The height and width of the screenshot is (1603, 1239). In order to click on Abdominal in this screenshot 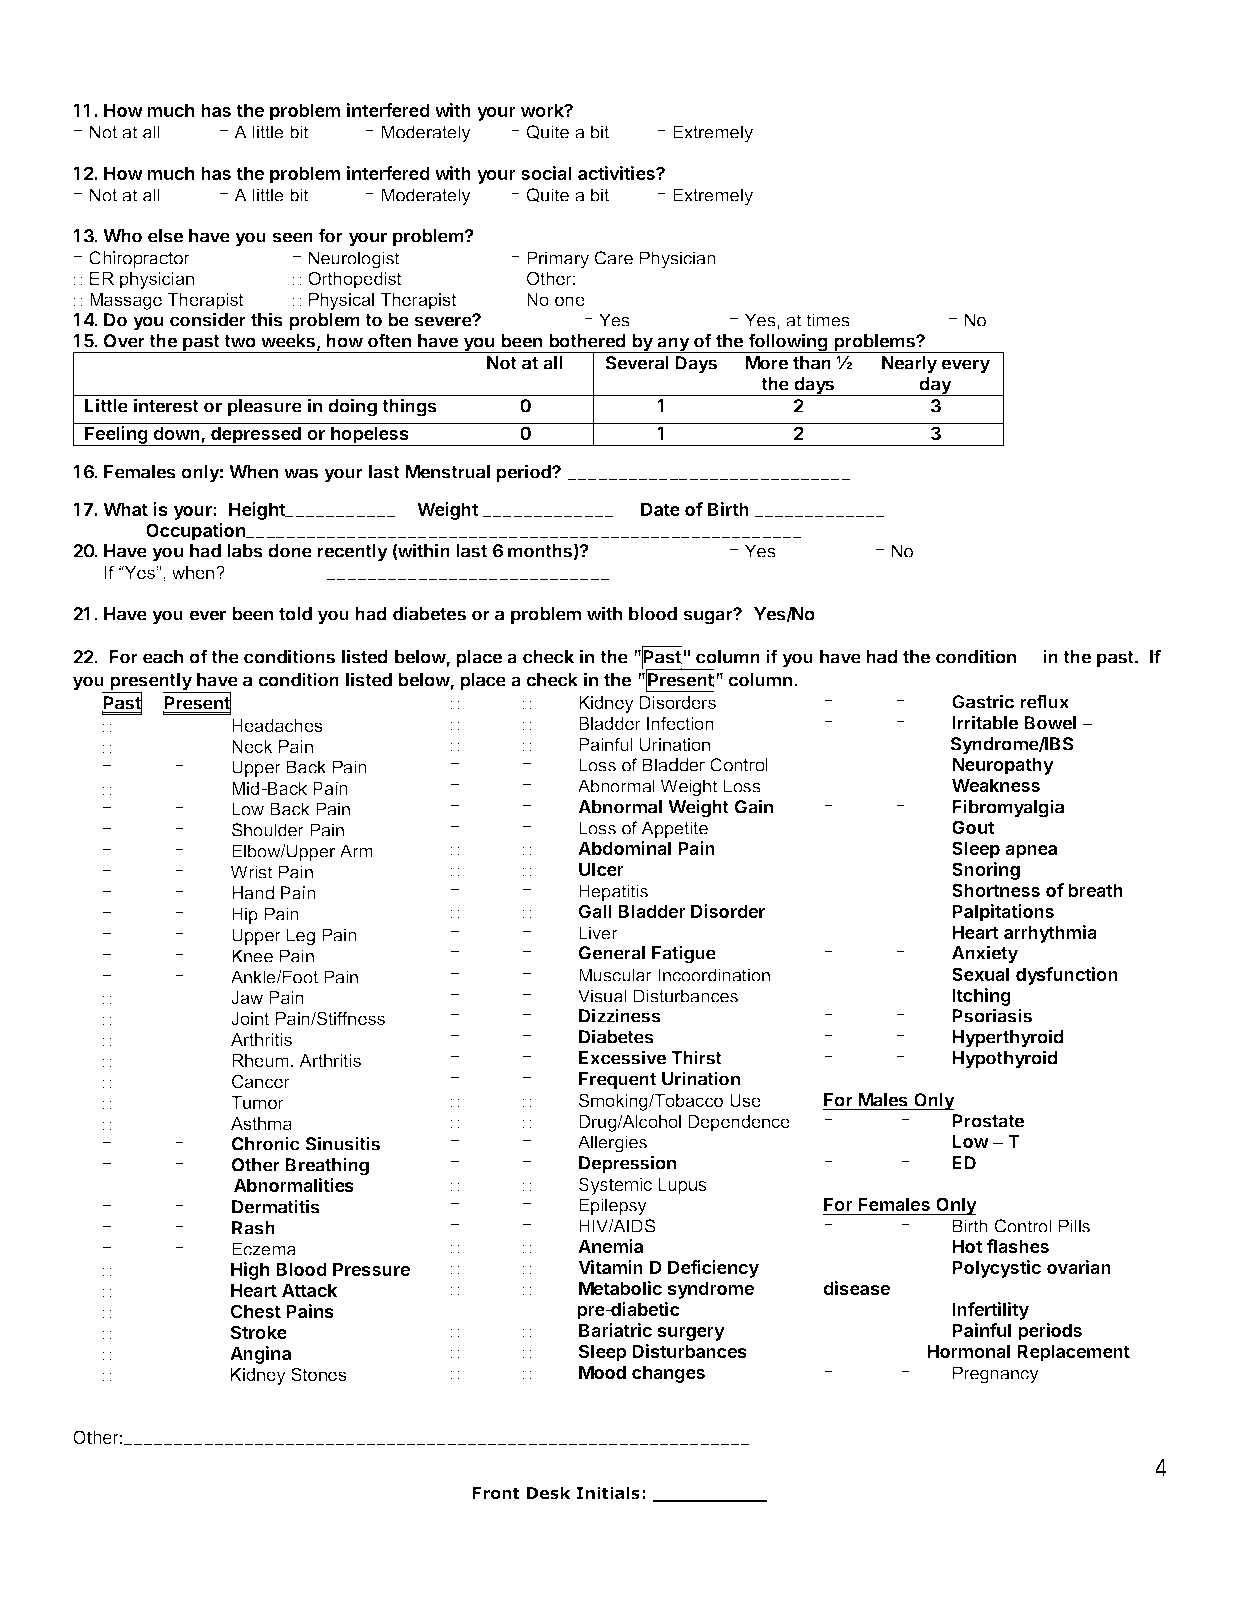, I will do `click(624, 848)`.
